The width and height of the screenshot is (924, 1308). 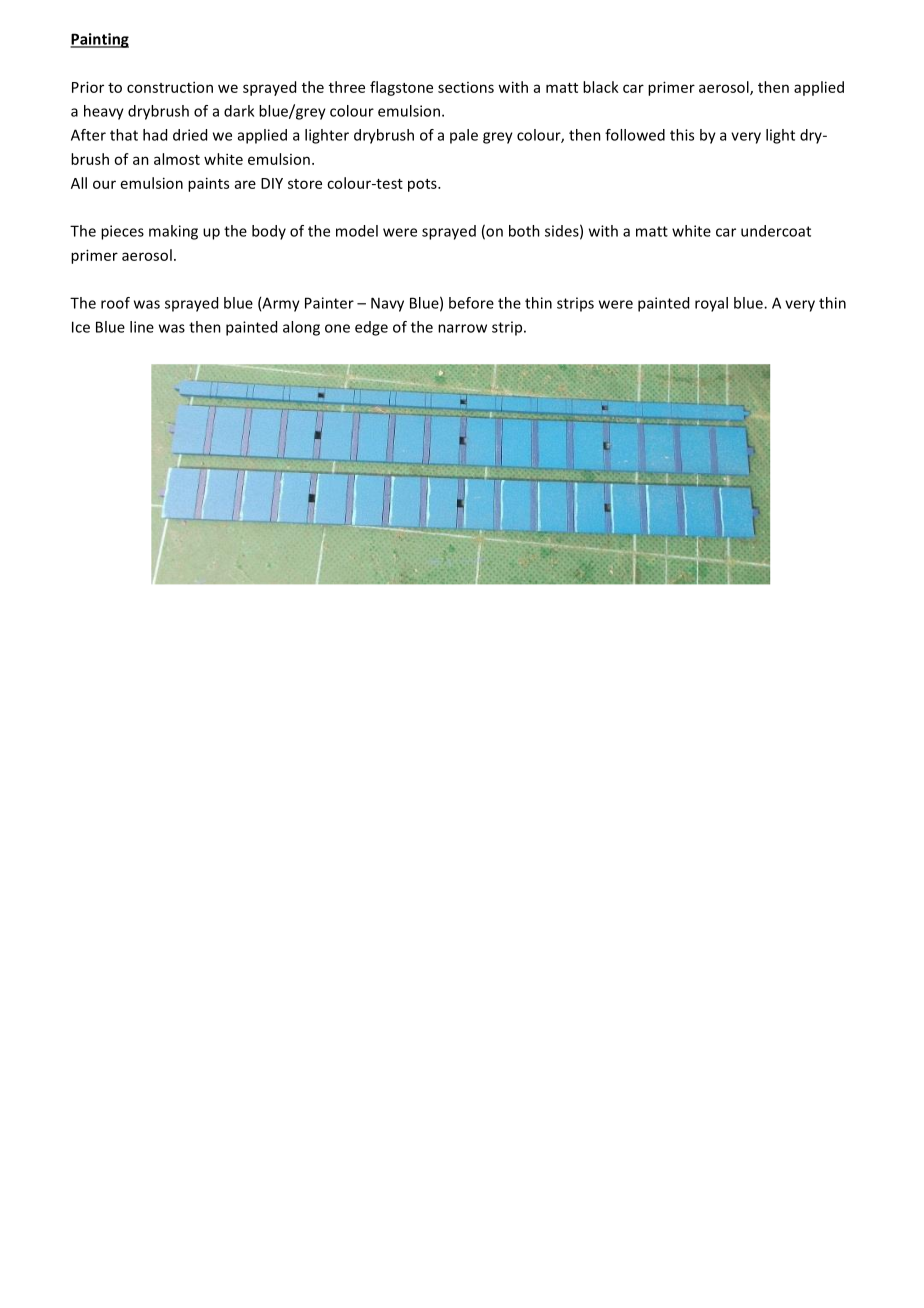 What do you see at coordinates (462, 328) in the screenshot?
I see `narrow` at bounding box center [462, 328].
